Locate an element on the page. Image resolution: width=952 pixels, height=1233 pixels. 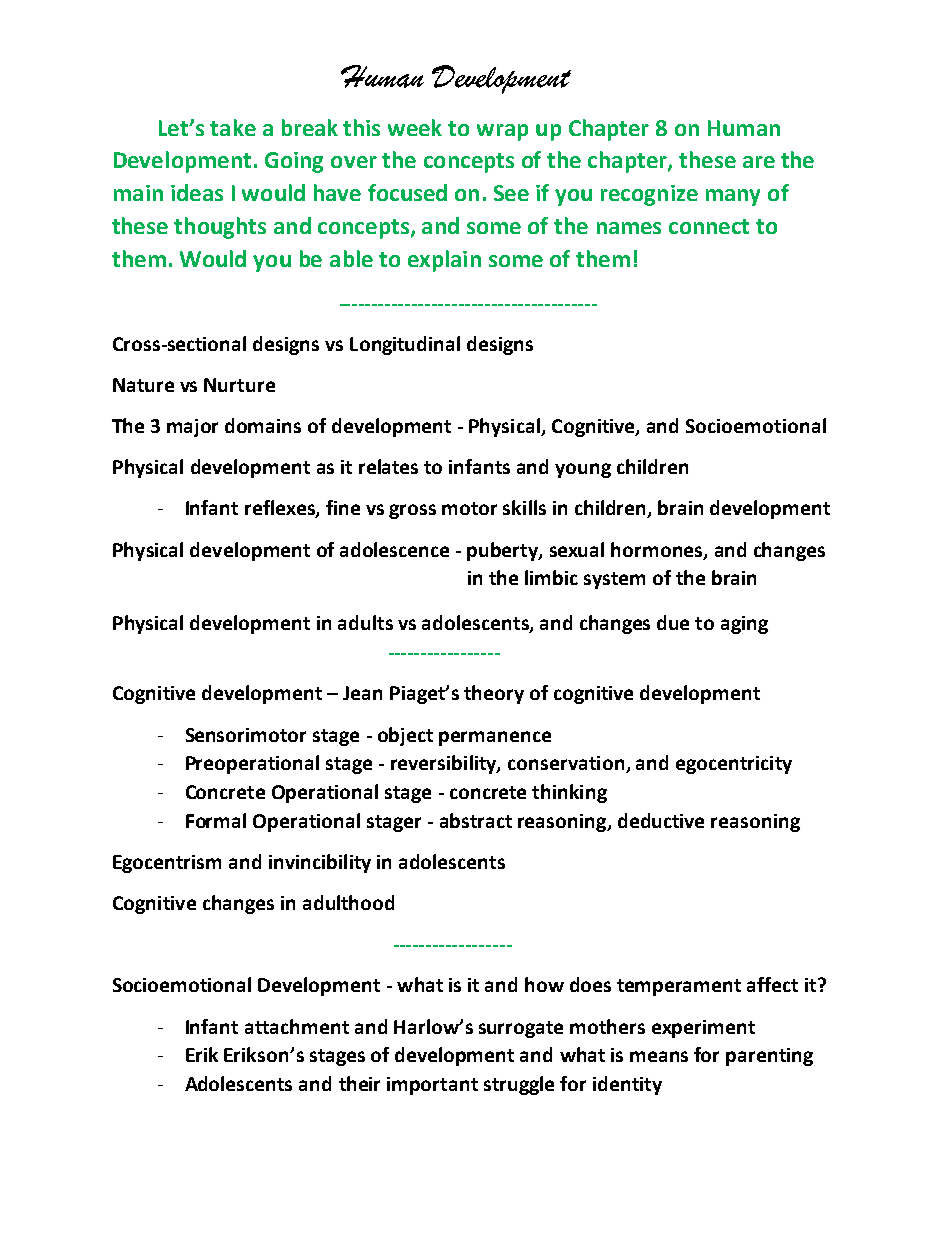
permanence is located at coordinates (495, 738).
